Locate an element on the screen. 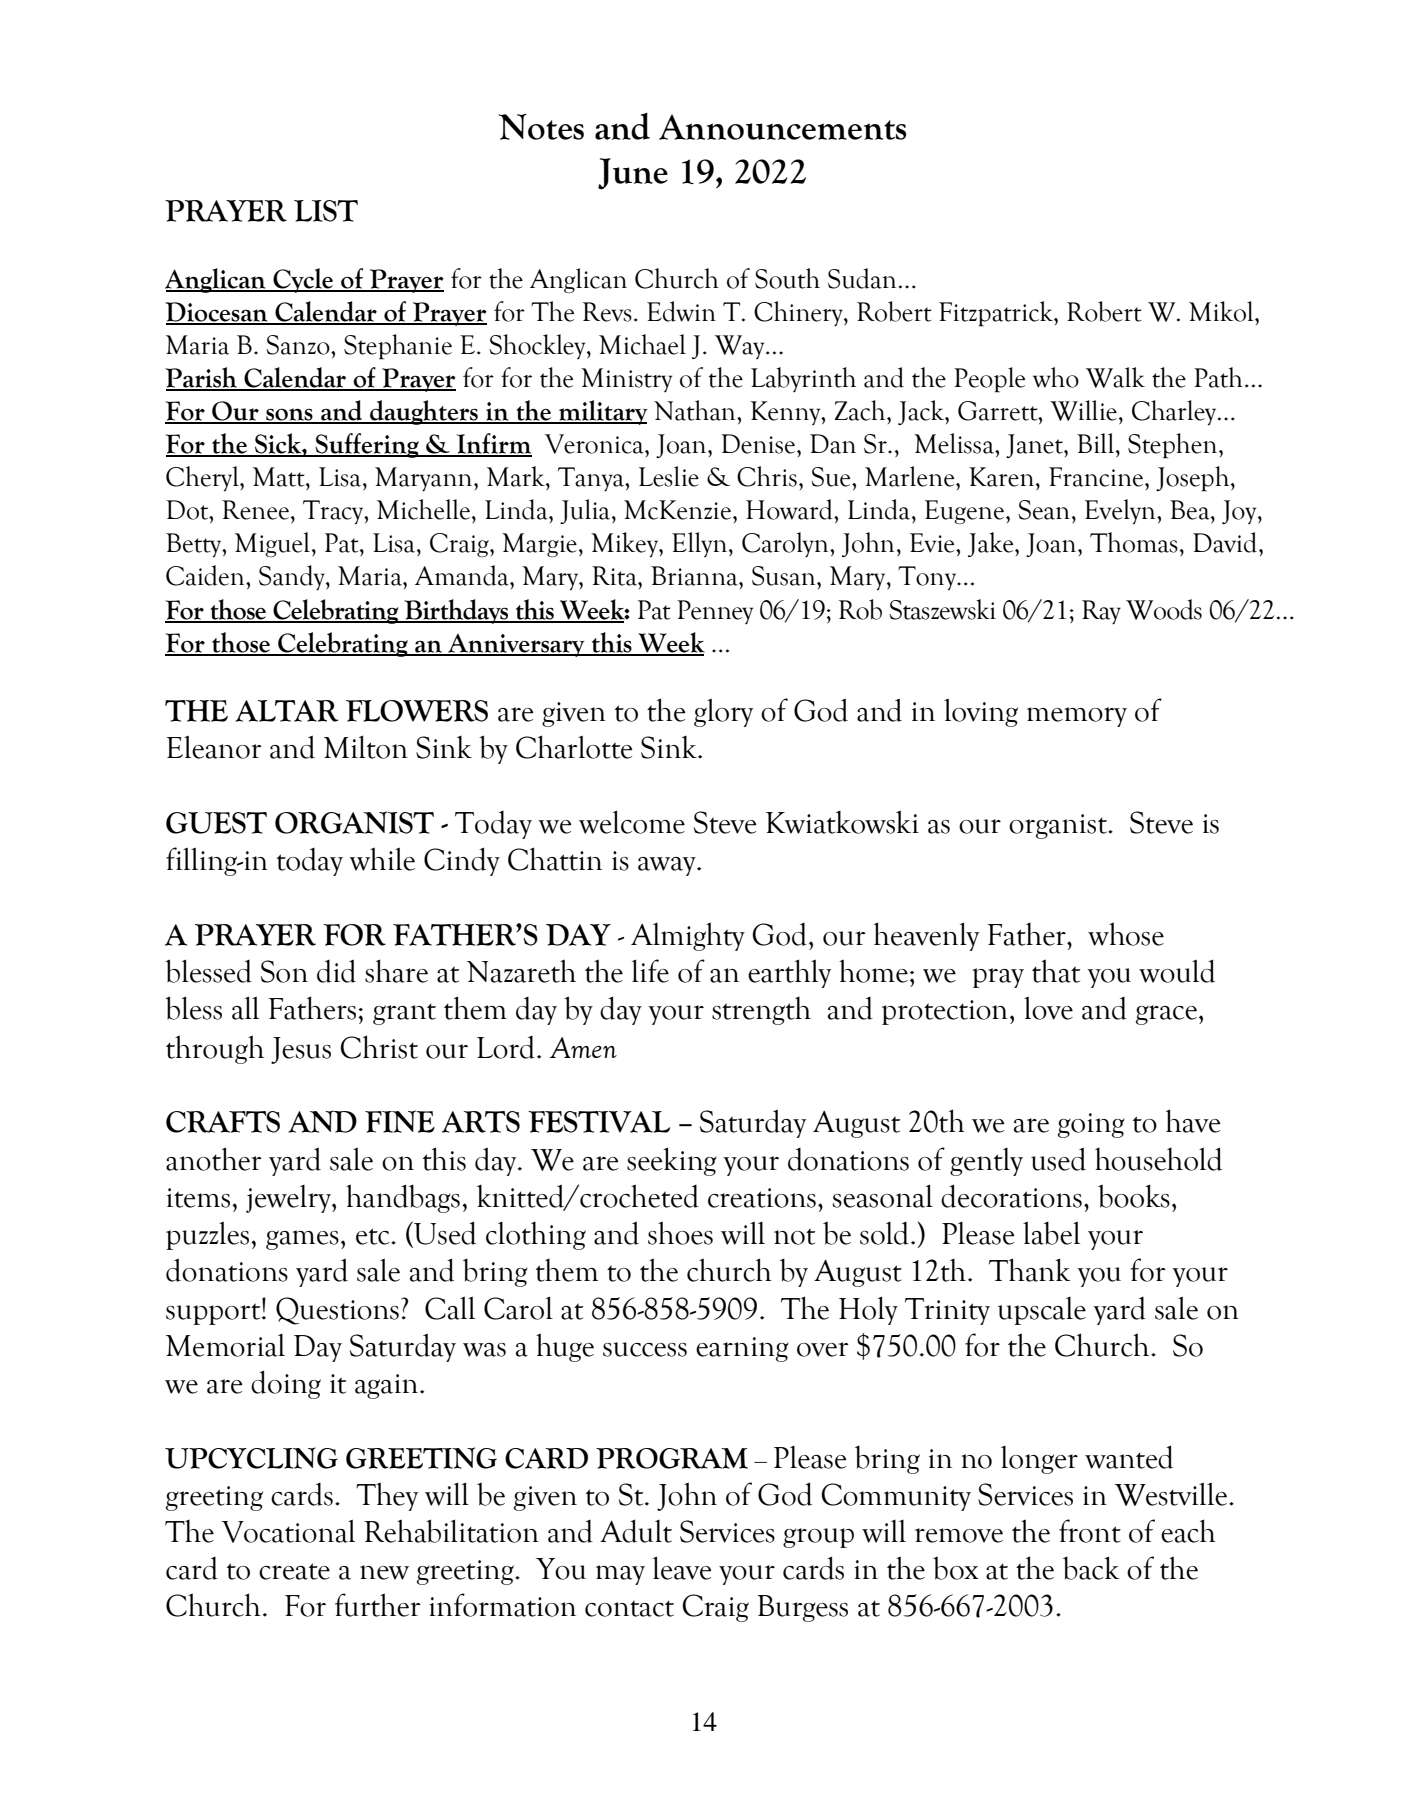  going is located at coordinates (1091, 1125).
